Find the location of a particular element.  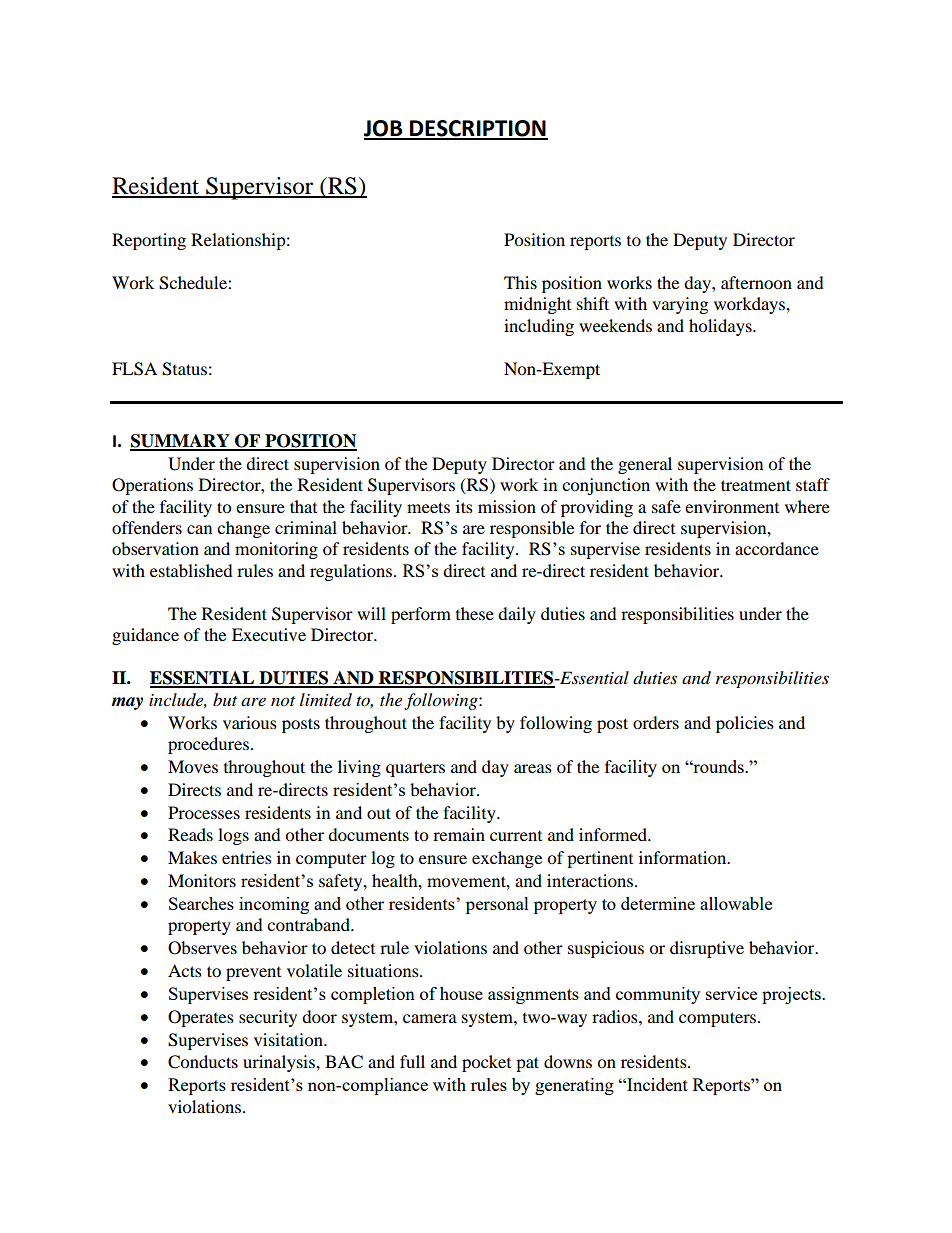

its is located at coordinates (464, 506).
